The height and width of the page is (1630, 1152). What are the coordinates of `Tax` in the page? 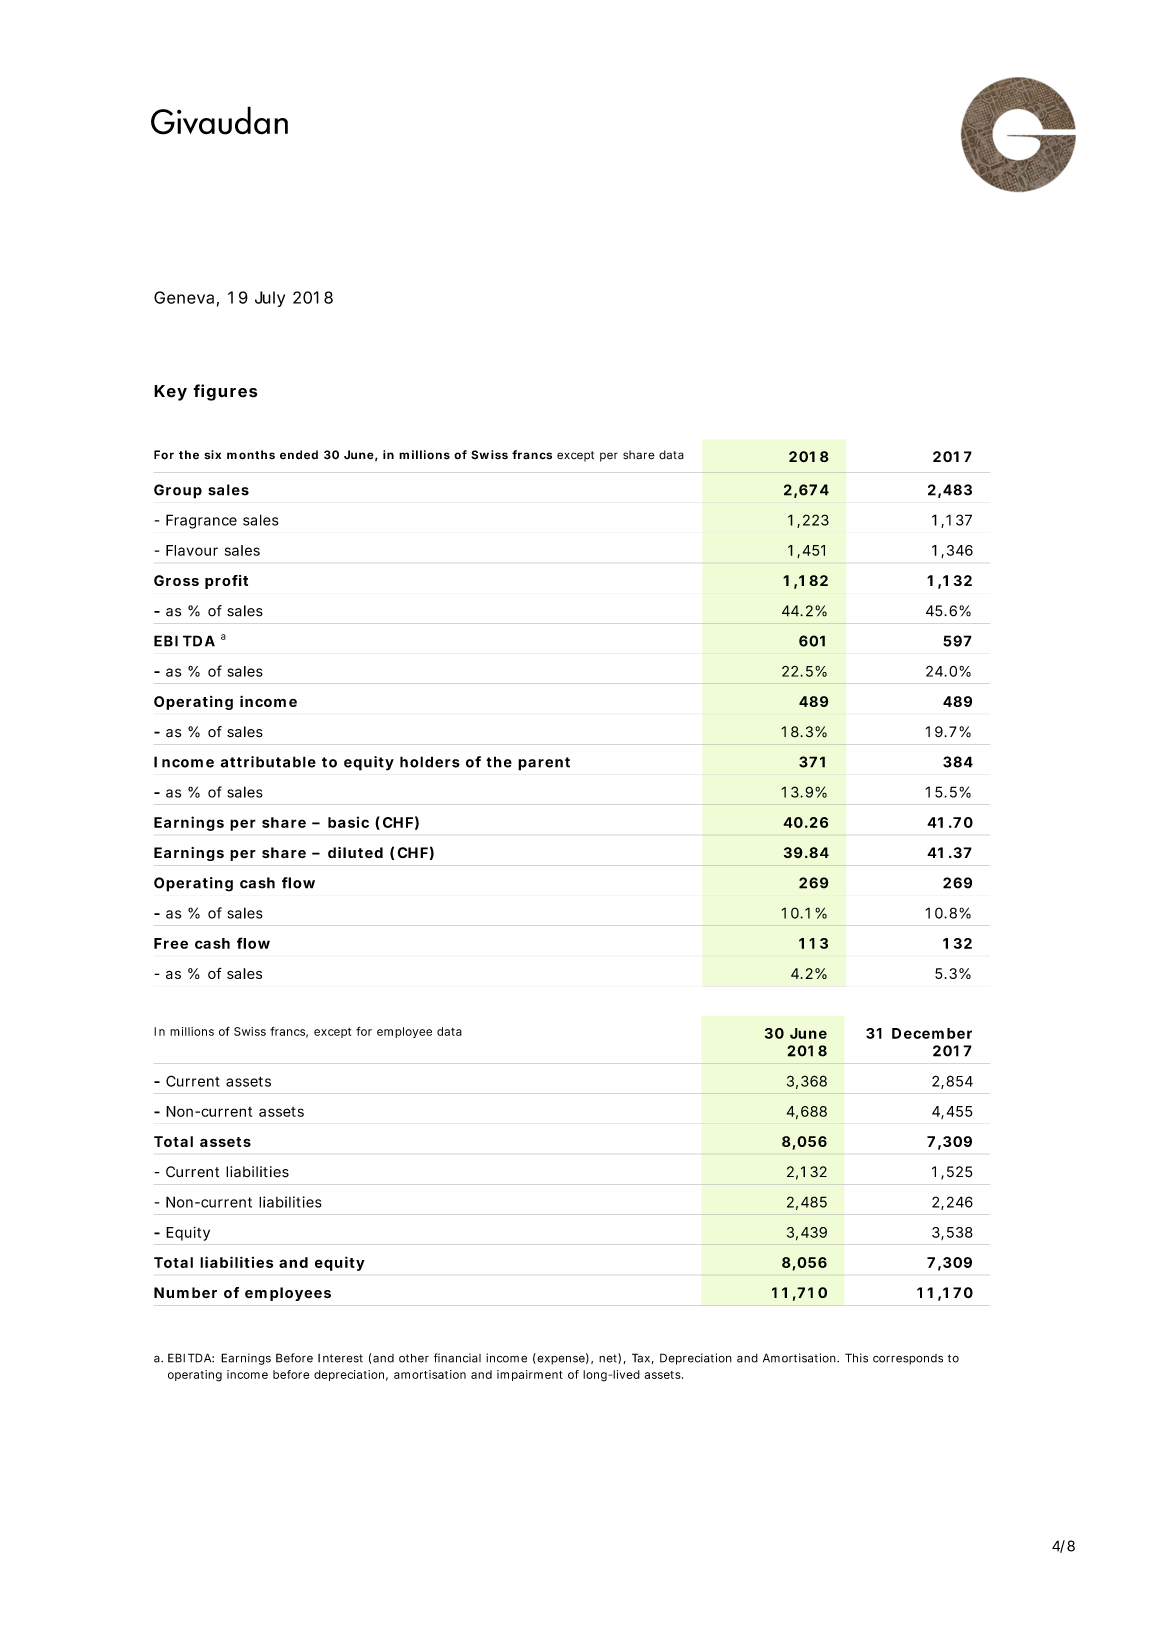 It's located at (641, 1358).
